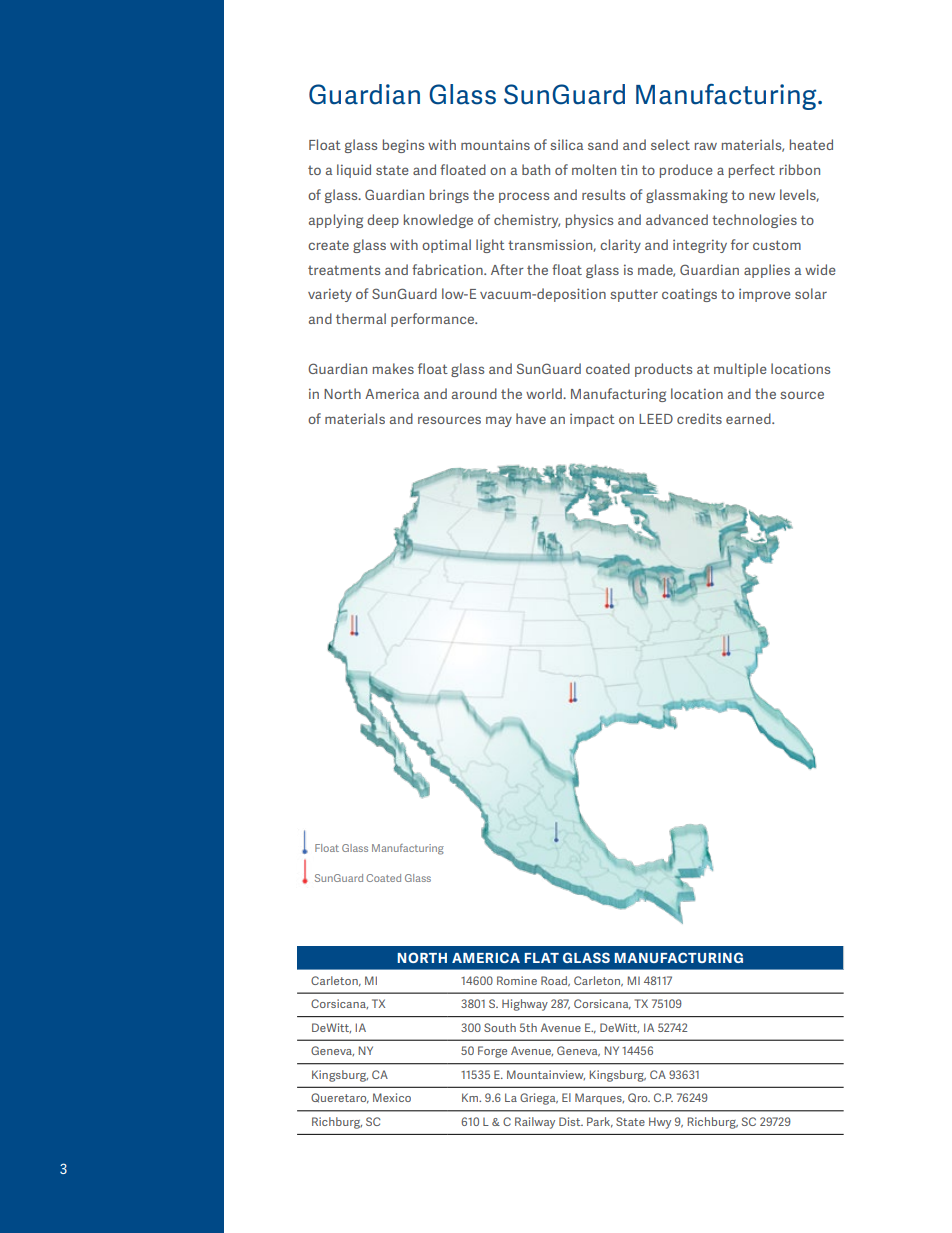  What do you see at coordinates (392, 1097) in the screenshot?
I see `Mexico` at bounding box center [392, 1097].
